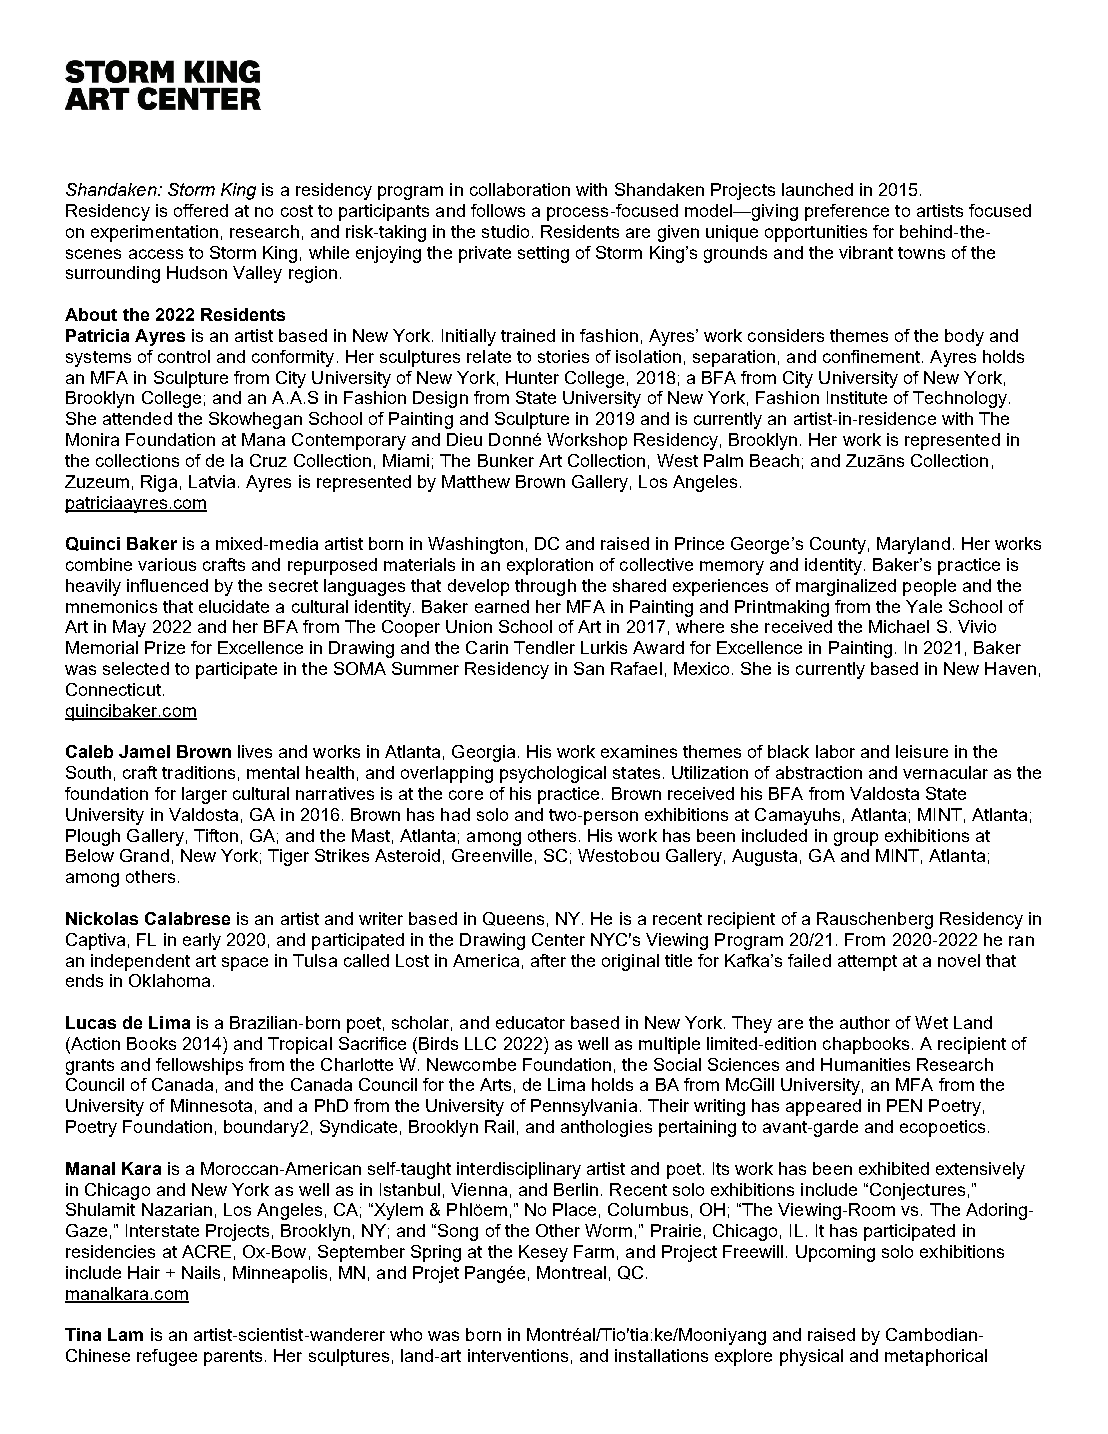 The image size is (1108, 1434). What do you see at coordinates (922, 751) in the screenshot?
I see `leisure` at bounding box center [922, 751].
